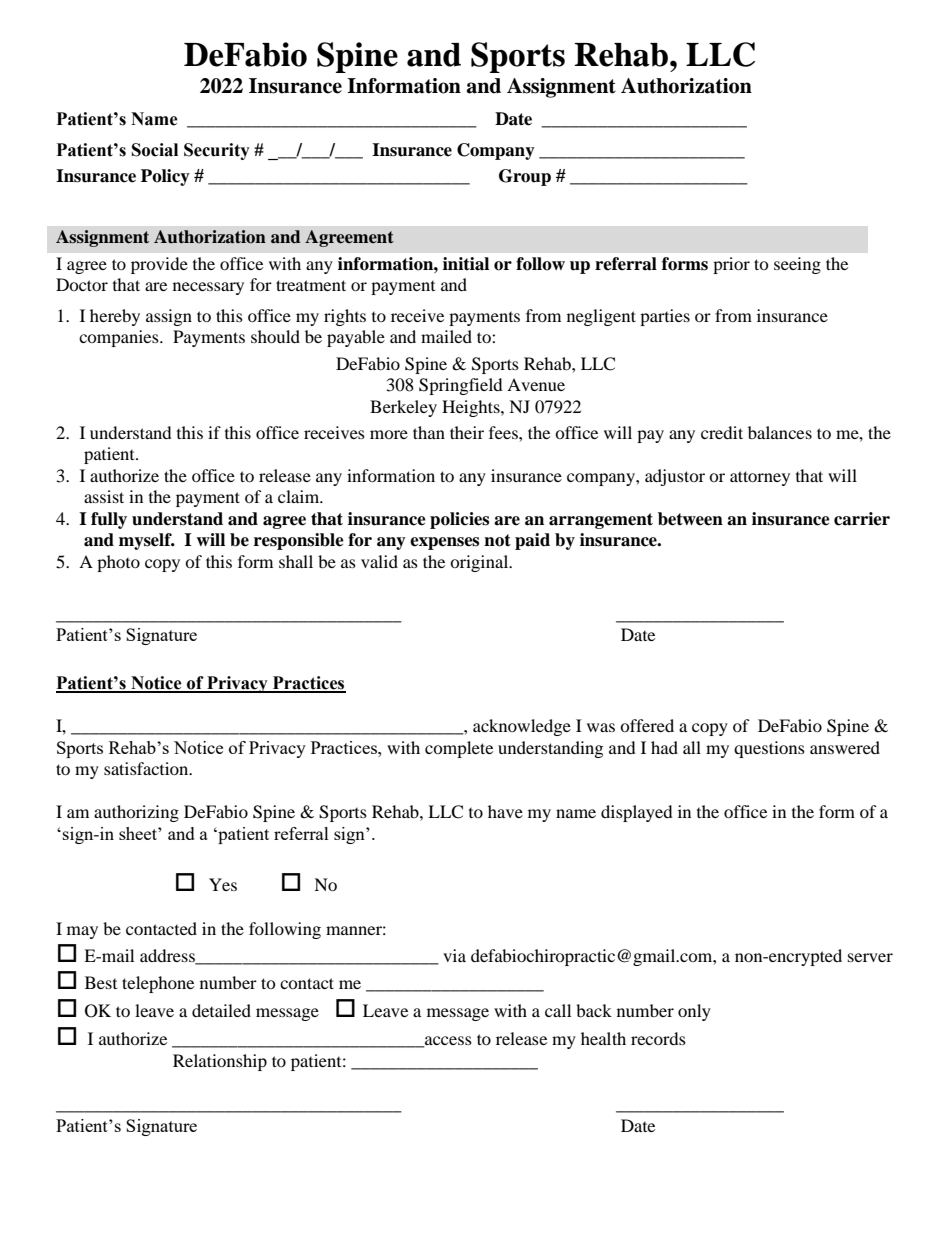 This screenshot has height=1233, width=952. I want to click on original, so click(480, 563).
